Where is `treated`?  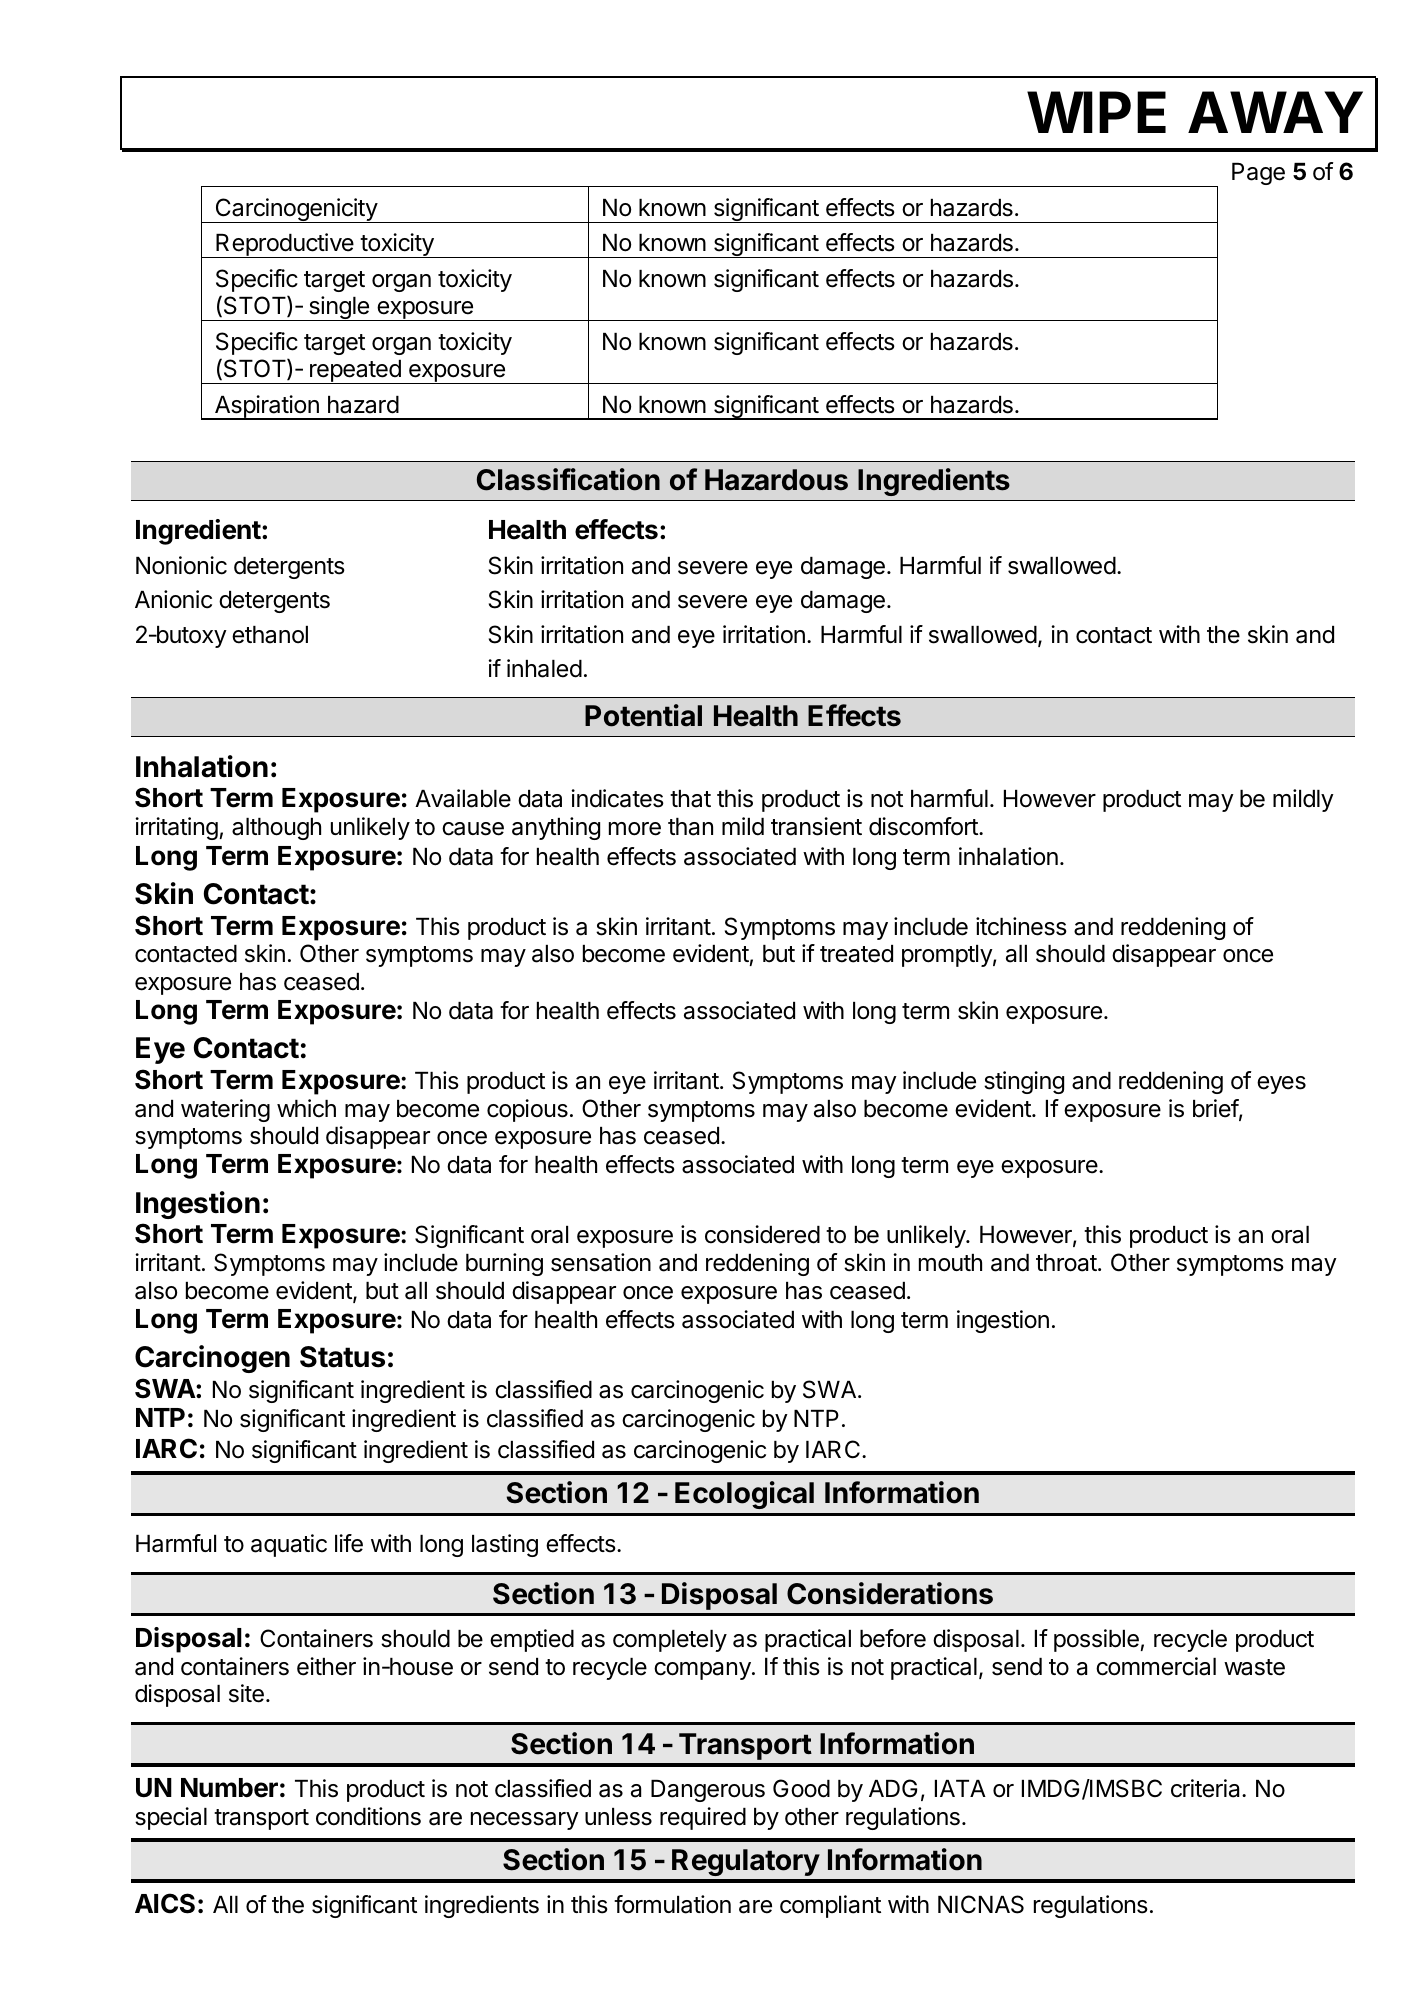 treated is located at coordinates (856, 954).
